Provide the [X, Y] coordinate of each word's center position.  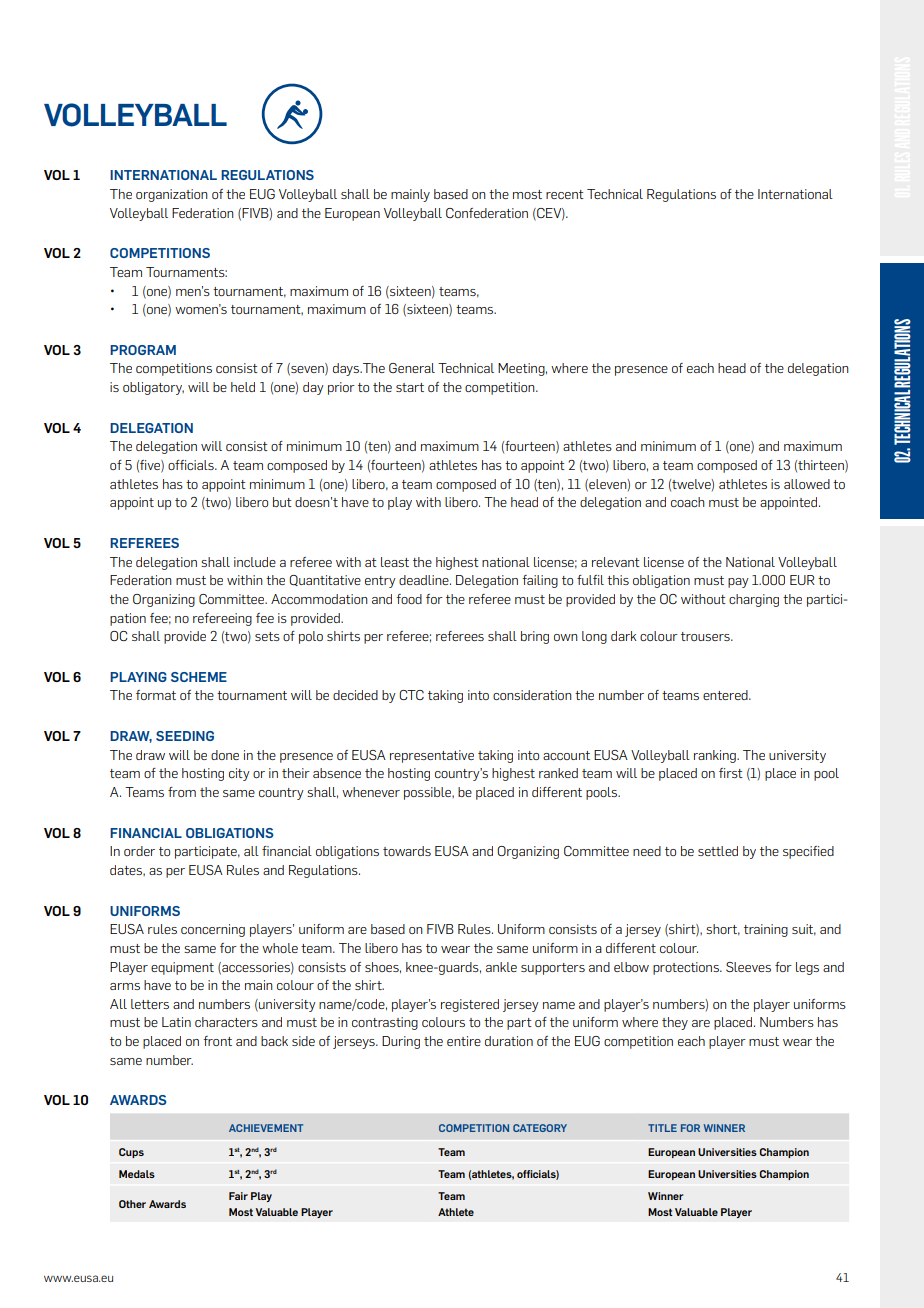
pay [738, 583]
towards [407, 851]
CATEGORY [540, 1128]
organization [172, 195]
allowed [807, 484]
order [139, 851]
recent [565, 194]
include [255, 562]
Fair [238, 1196]
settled [718, 851]
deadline [425, 580]
